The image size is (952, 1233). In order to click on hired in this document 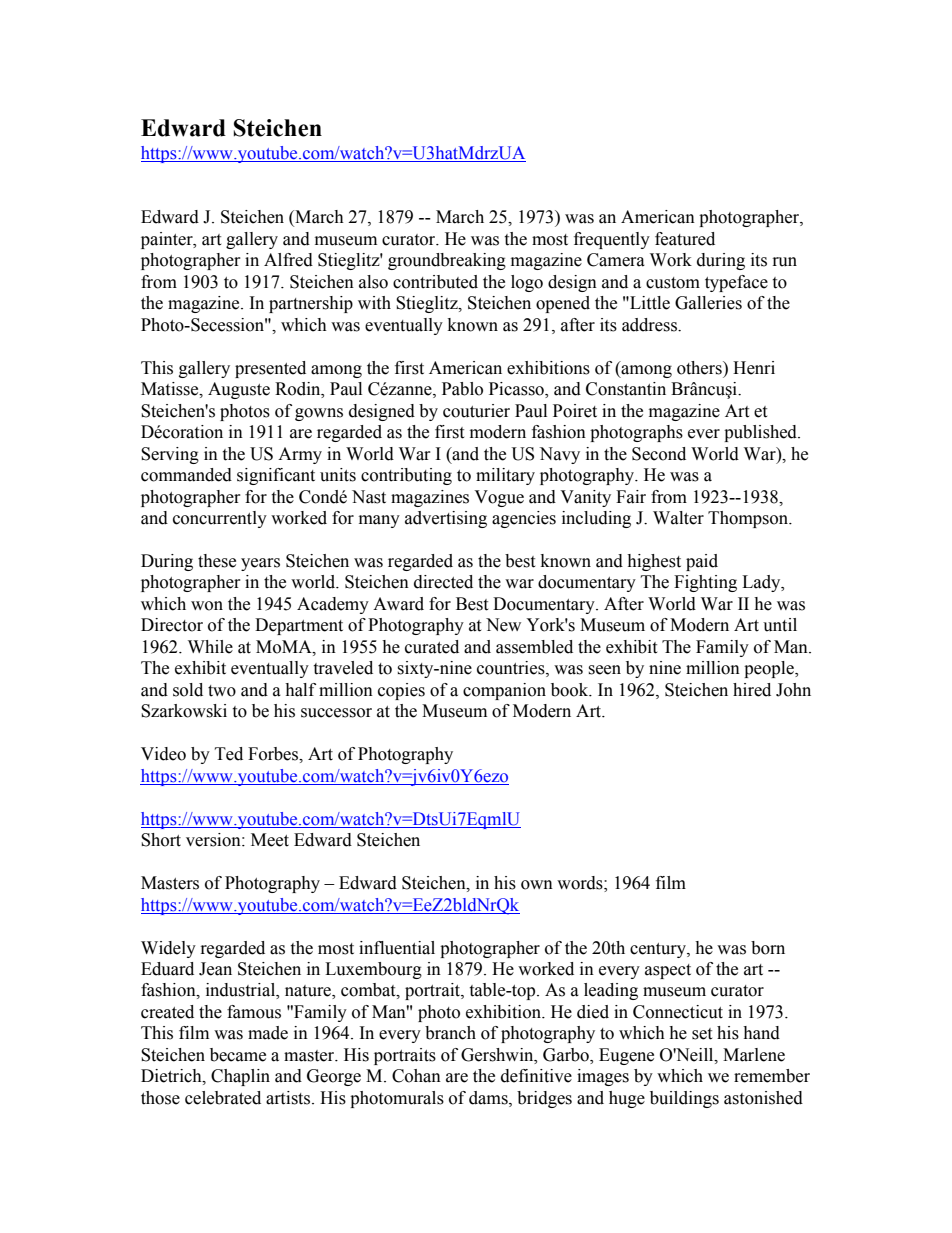, I will do `click(752, 690)`.
